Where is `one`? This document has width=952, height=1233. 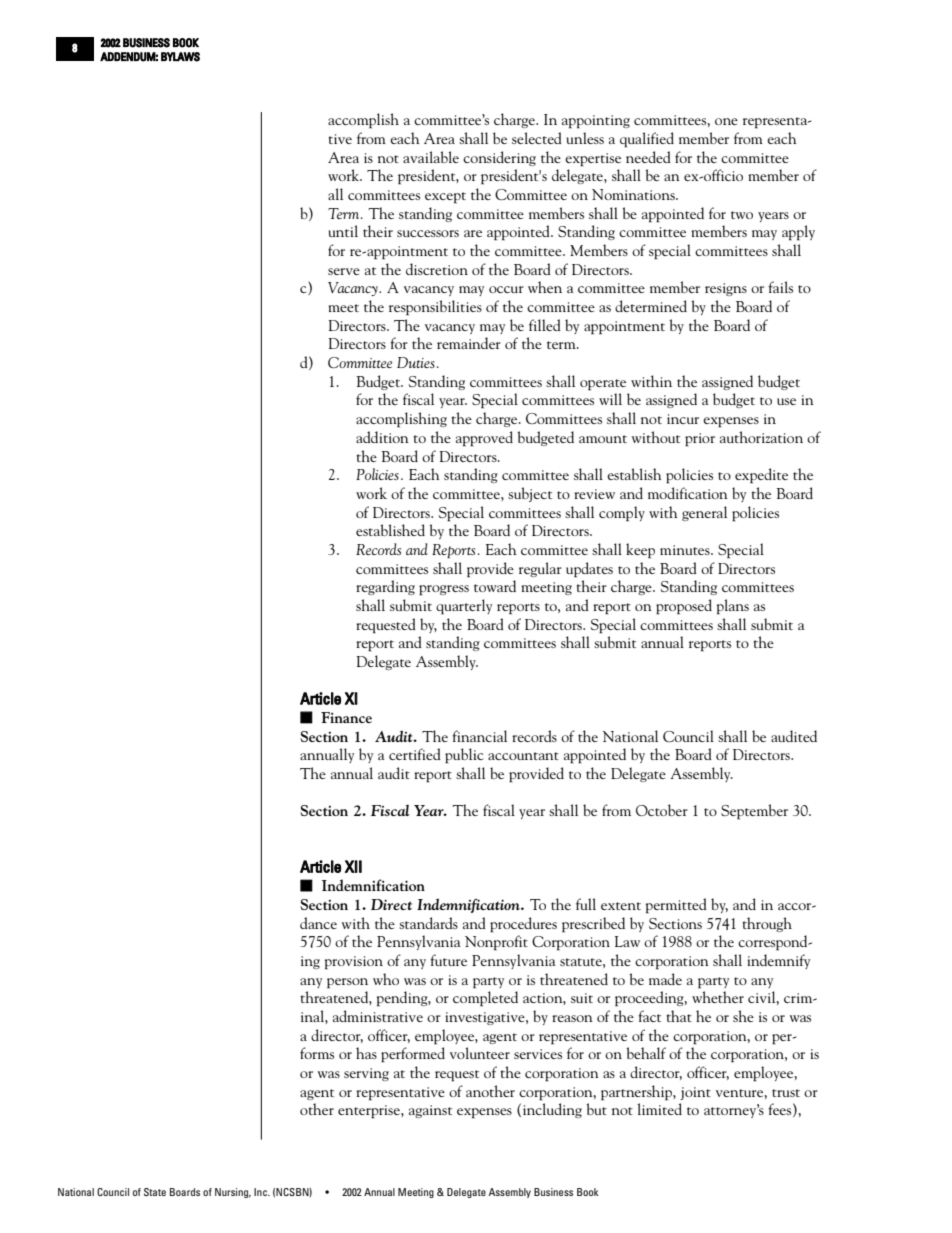
one is located at coordinates (726, 121).
